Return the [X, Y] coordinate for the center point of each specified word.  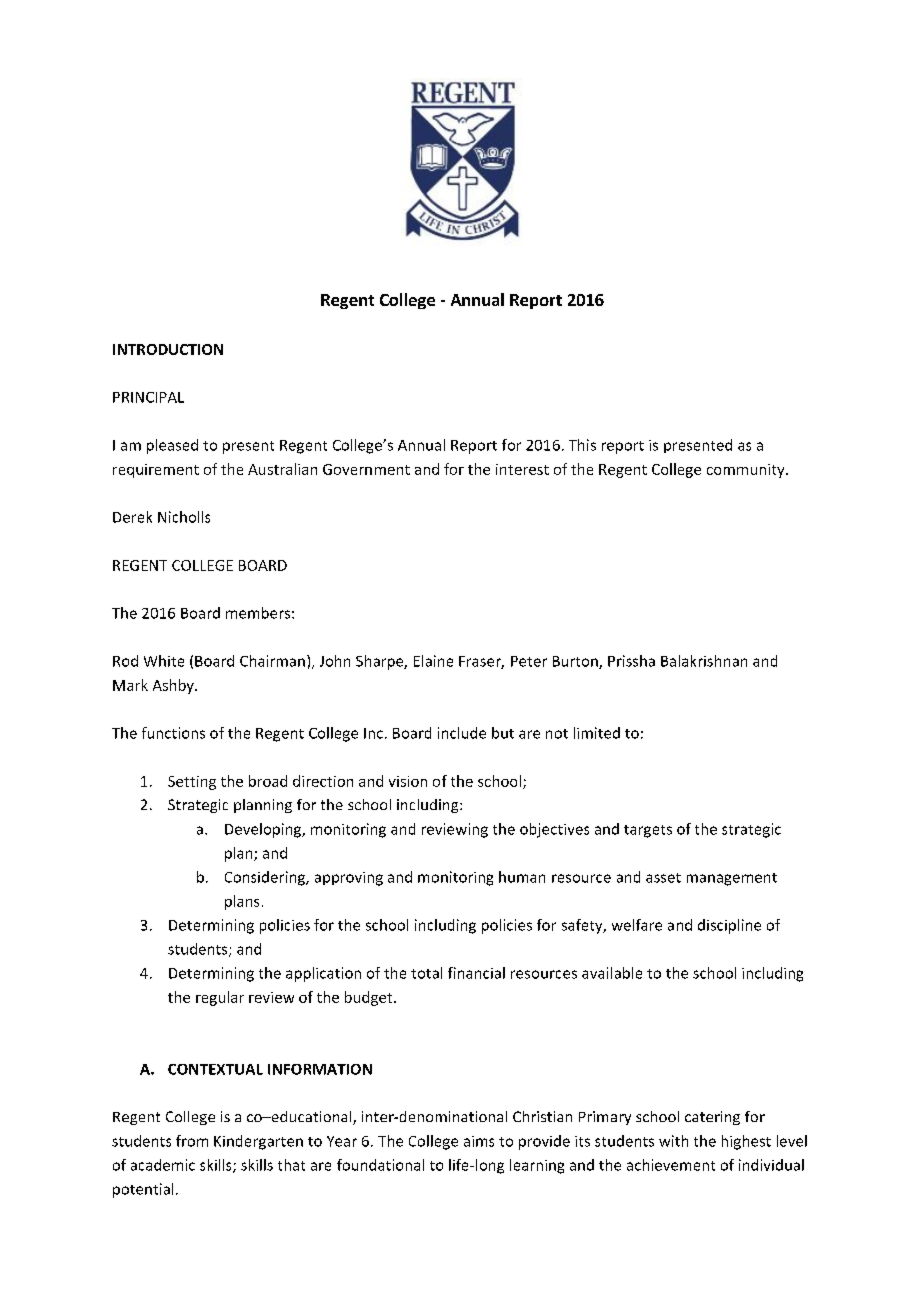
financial [476, 973]
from [192, 1141]
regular [220, 998]
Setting [192, 783]
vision [408, 781]
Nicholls [184, 517]
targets [648, 831]
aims [479, 1141]
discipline [729, 926]
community [747, 471]
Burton [576, 662]
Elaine [433, 661]
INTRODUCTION [168, 349]
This [582, 445]
